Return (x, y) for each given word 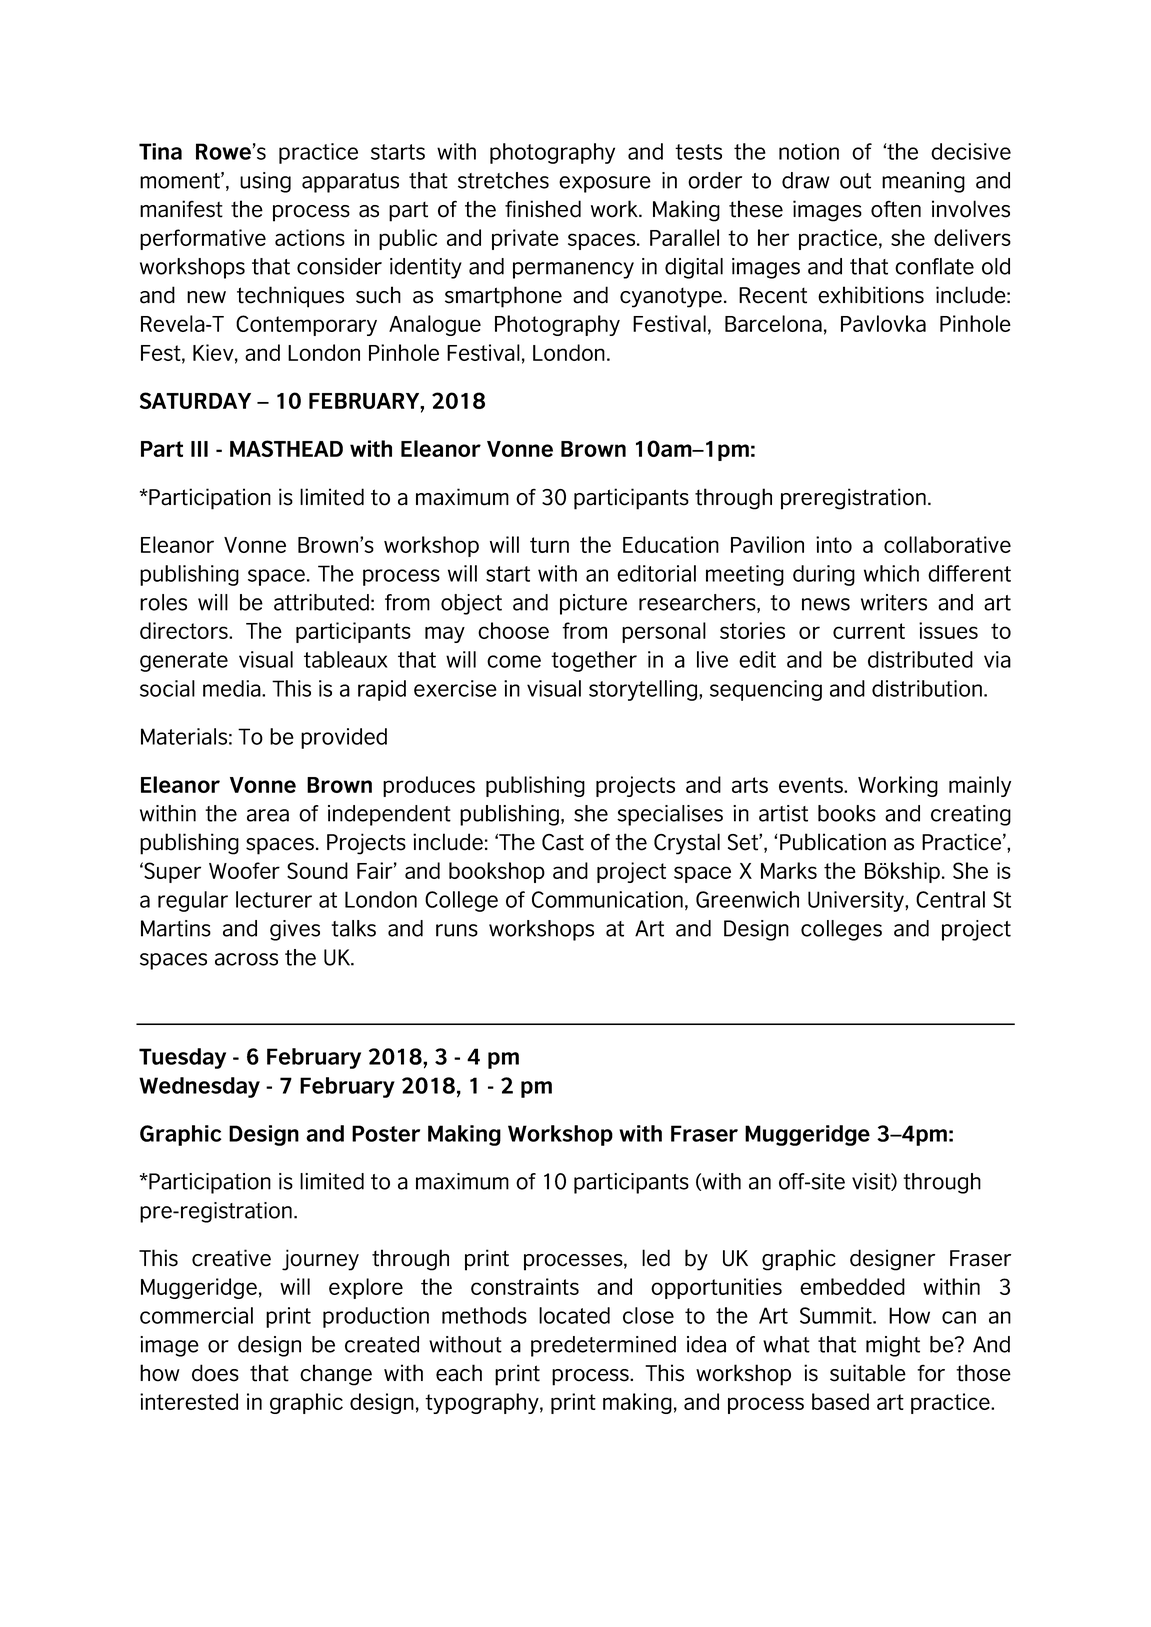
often (896, 209)
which (891, 573)
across (246, 959)
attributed (321, 602)
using (265, 182)
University (857, 901)
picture (593, 604)
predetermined (603, 1346)
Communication (607, 899)
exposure (605, 184)
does (215, 1373)
